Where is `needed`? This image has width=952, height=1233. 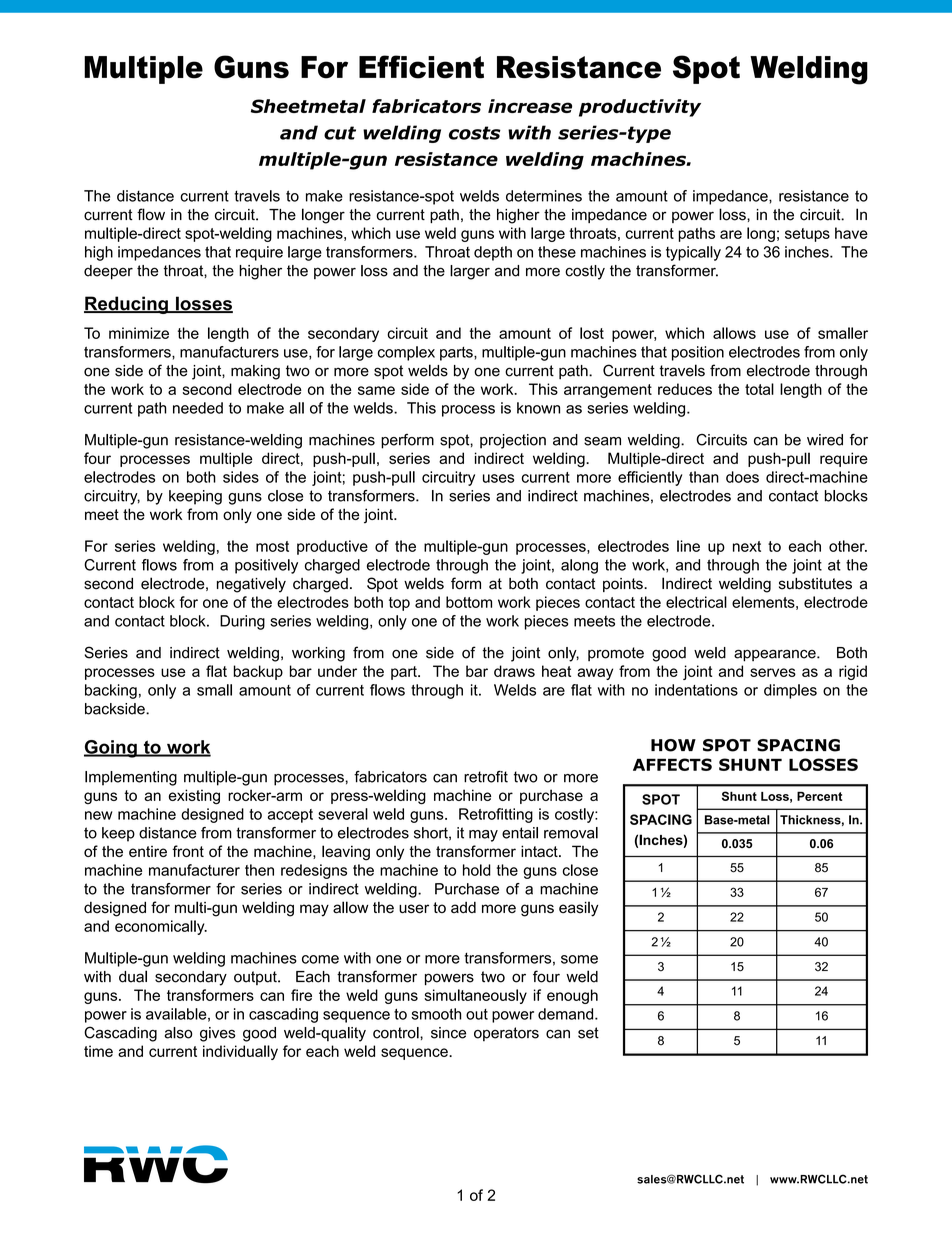 needed is located at coordinates (198, 408).
